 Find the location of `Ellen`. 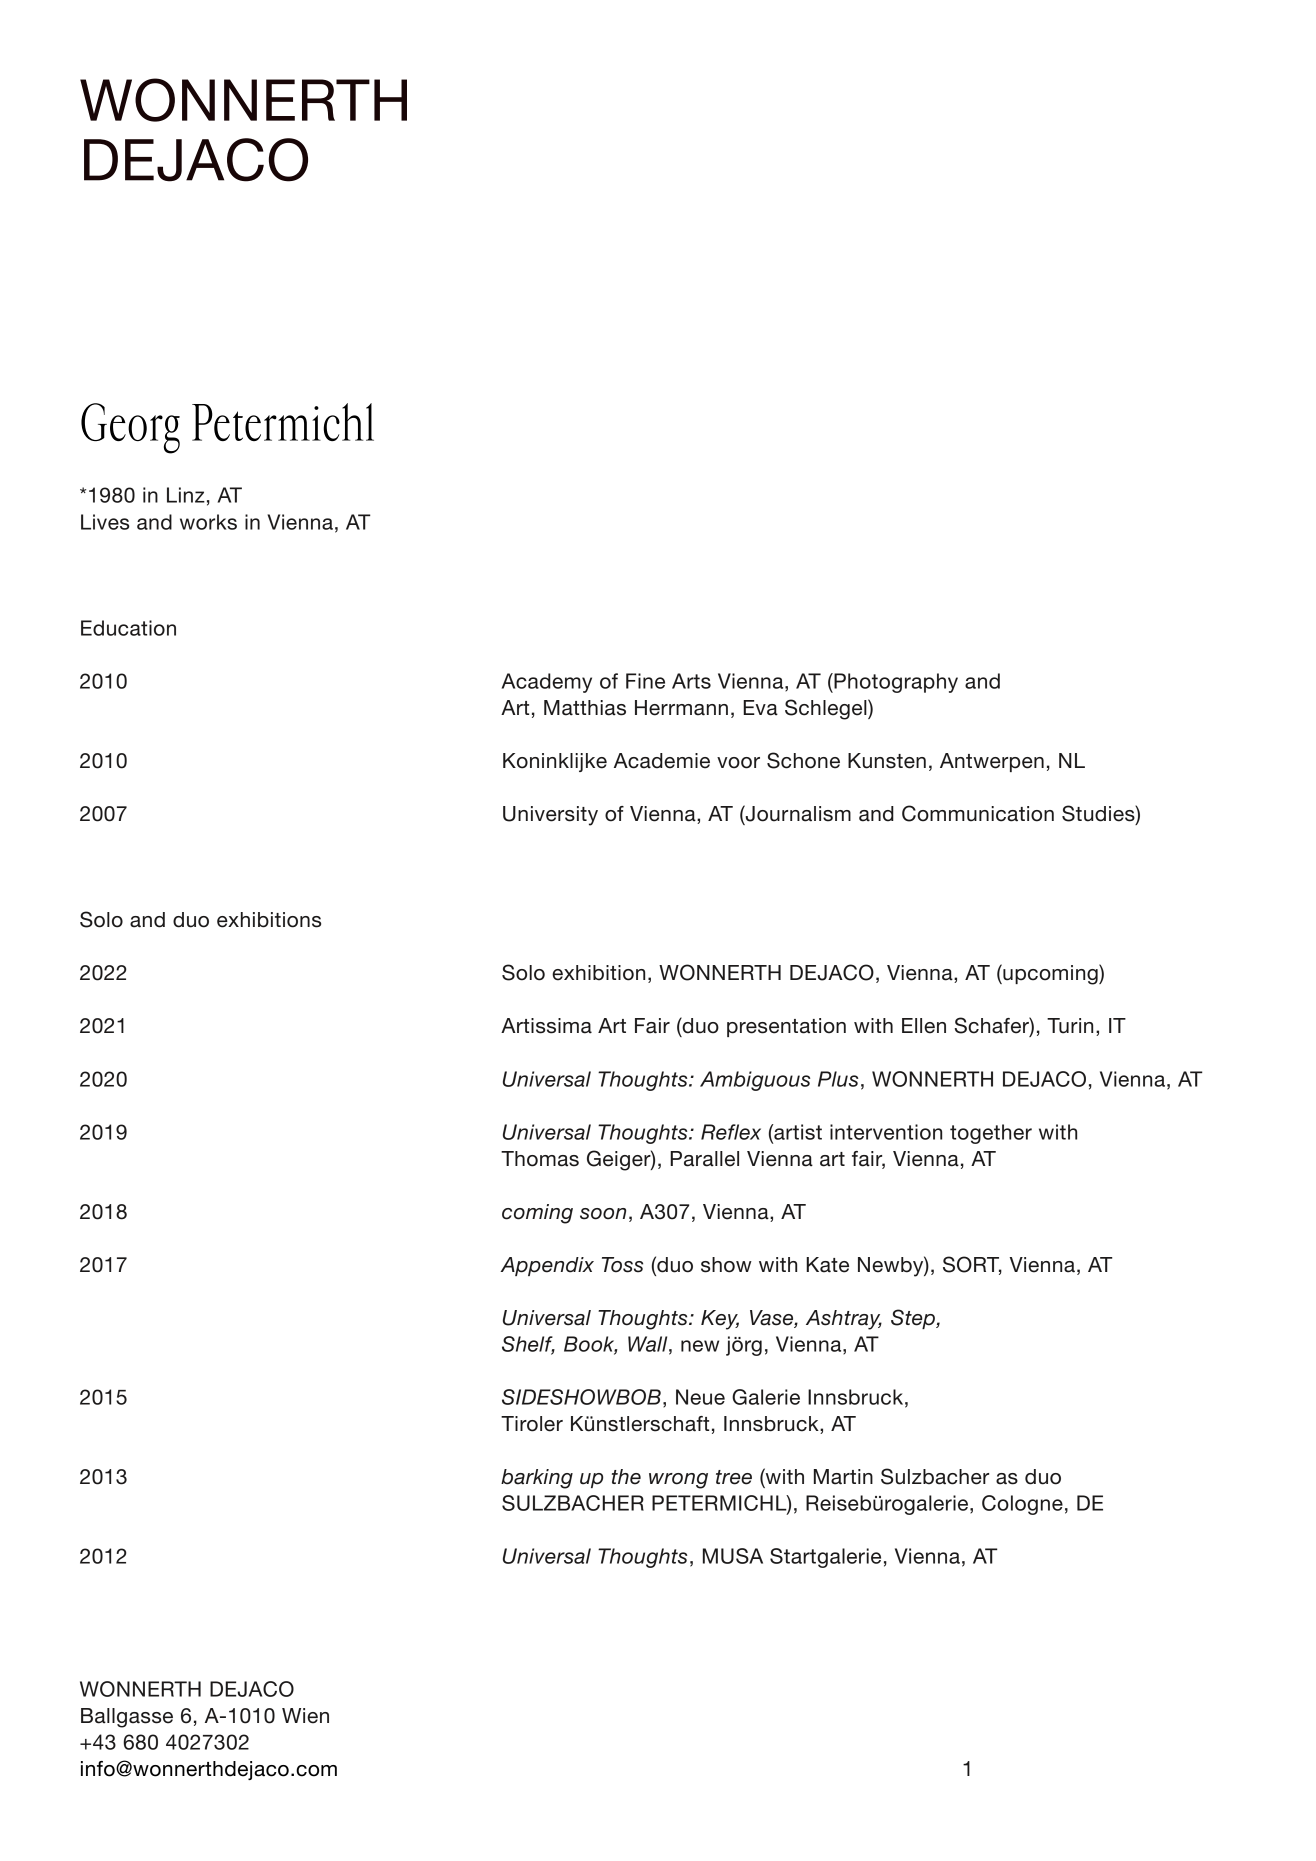

Ellen is located at coordinates (924, 1026).
